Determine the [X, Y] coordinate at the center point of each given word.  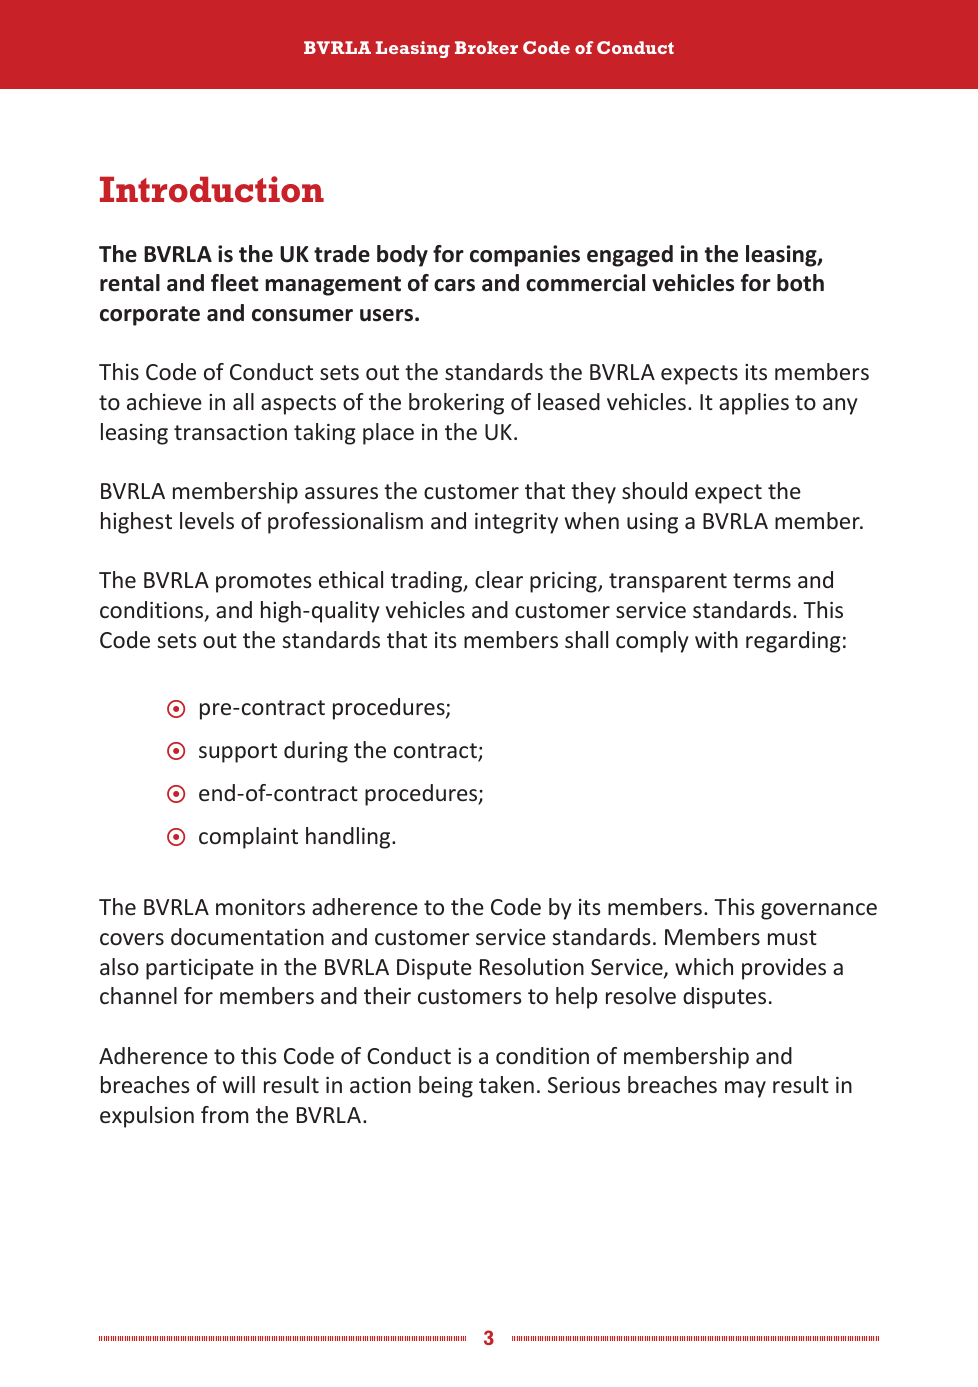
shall [586, 639]
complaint [248, 838]
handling [349, 838]
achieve [164, 401]
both [800, 283]
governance [819, 911]
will [239, 1084]
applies [754, 404]
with [716, 639]
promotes [264, 583]
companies [525, 256]
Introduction [212, 189]
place [388, 434]
